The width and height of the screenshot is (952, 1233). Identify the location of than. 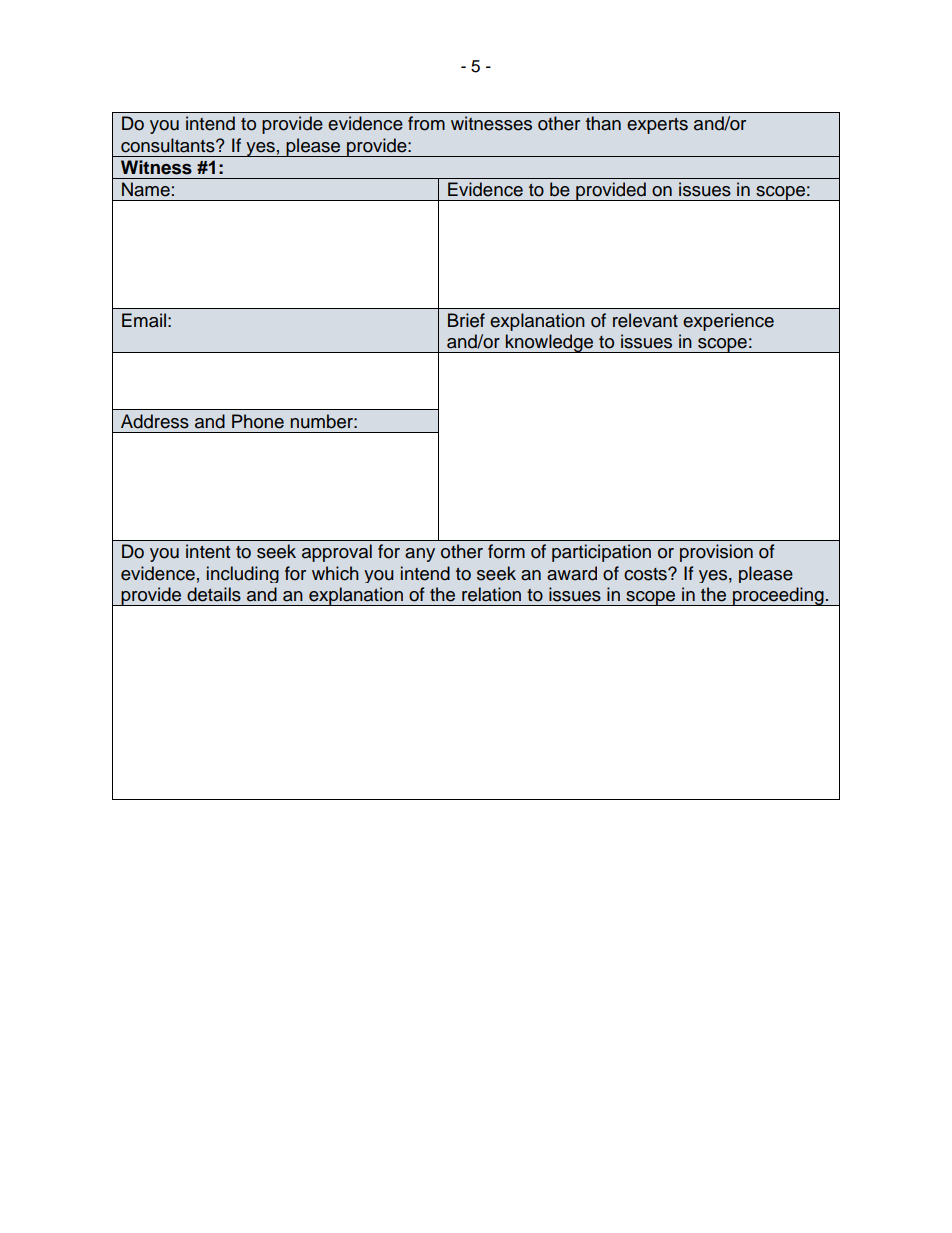
(603, 123).
